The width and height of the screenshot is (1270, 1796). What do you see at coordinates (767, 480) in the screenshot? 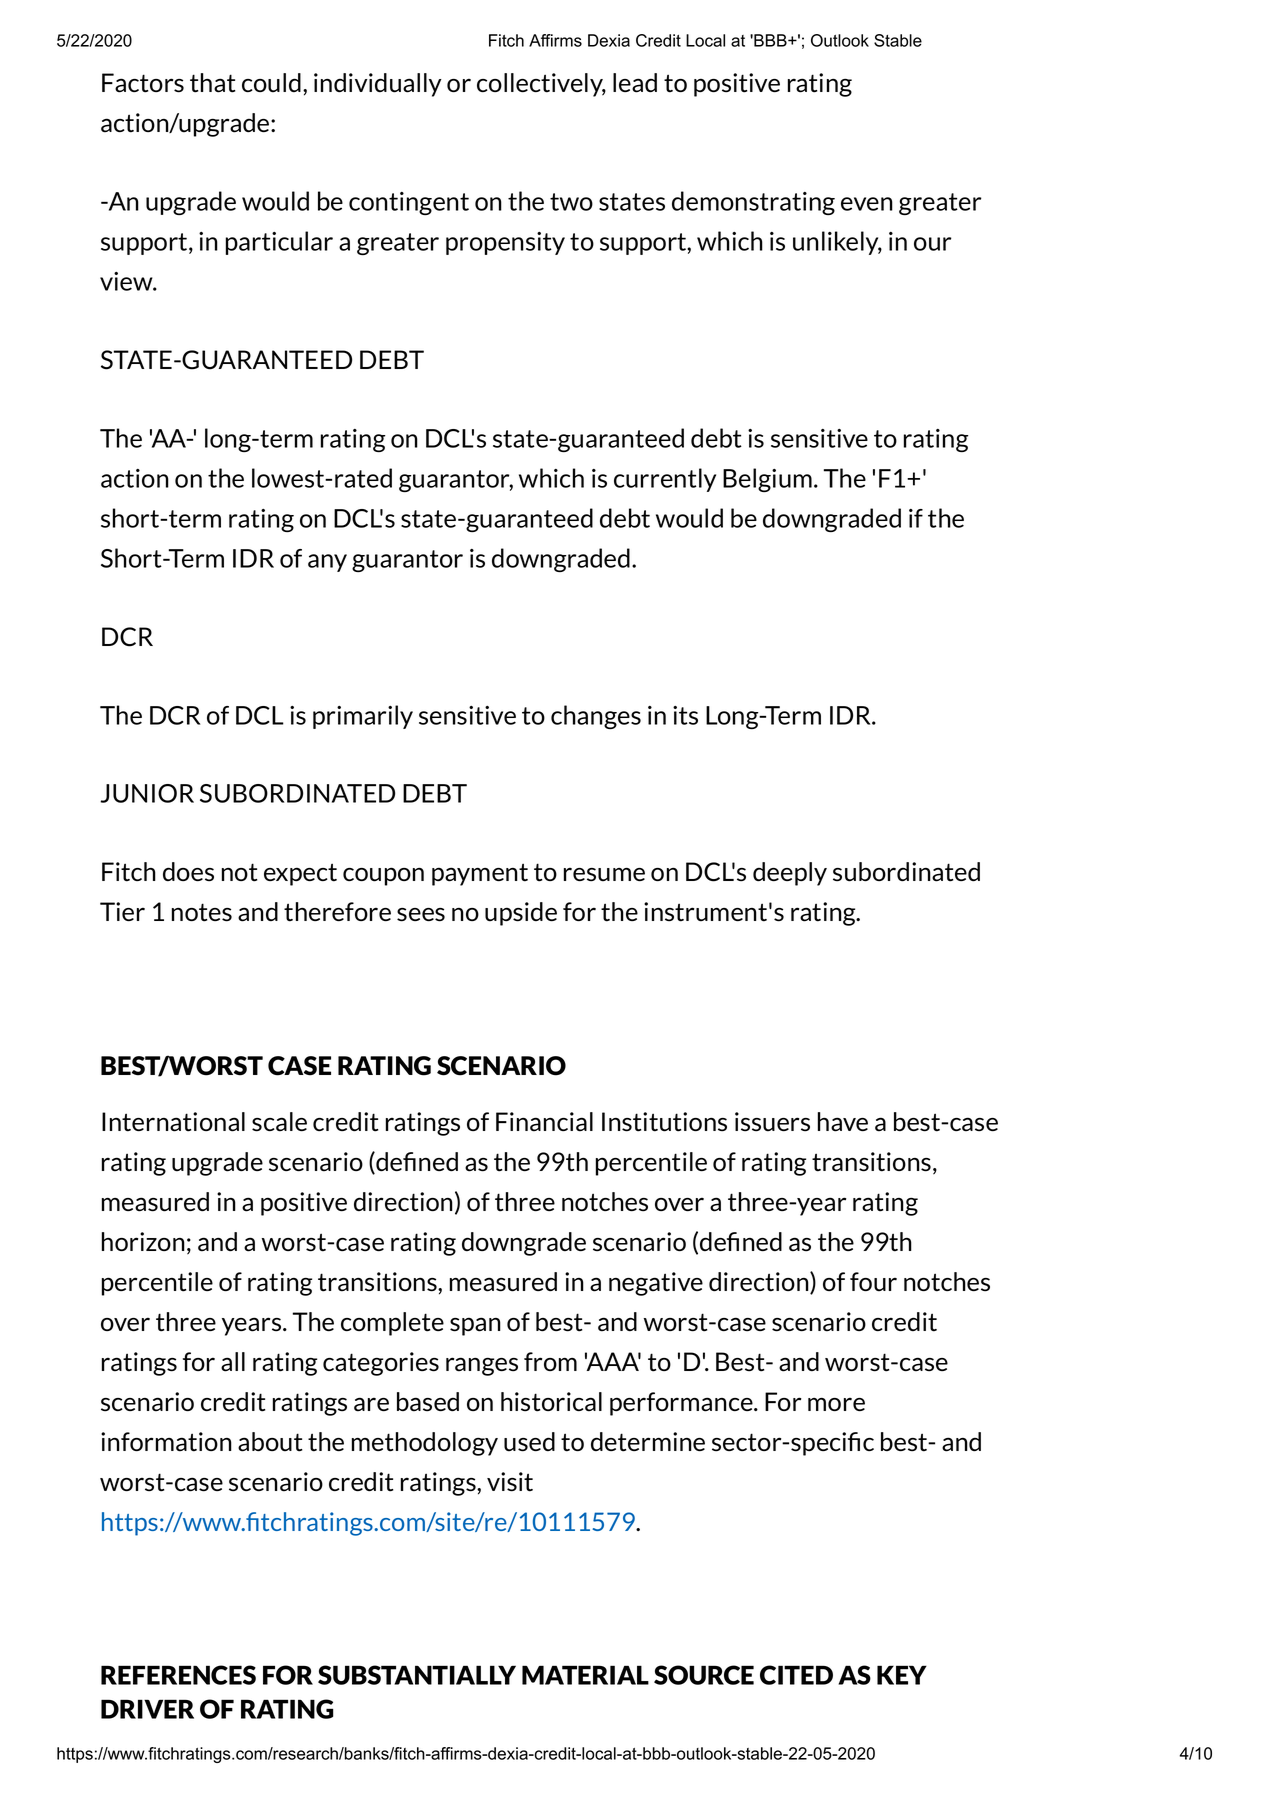
I see `Belgium` at bounding box center [767, 480].
